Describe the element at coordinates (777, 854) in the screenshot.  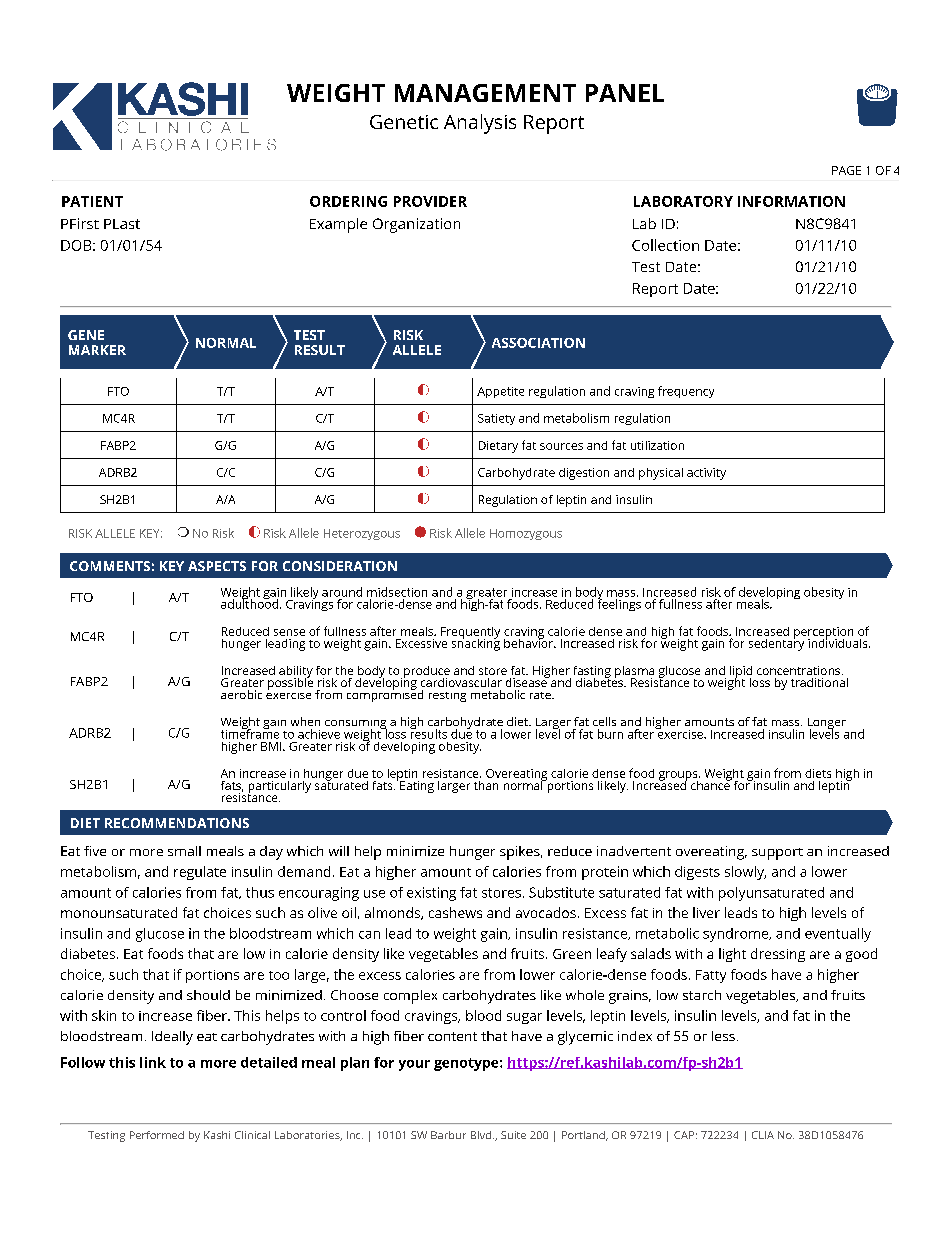
I see `support` at that location.
